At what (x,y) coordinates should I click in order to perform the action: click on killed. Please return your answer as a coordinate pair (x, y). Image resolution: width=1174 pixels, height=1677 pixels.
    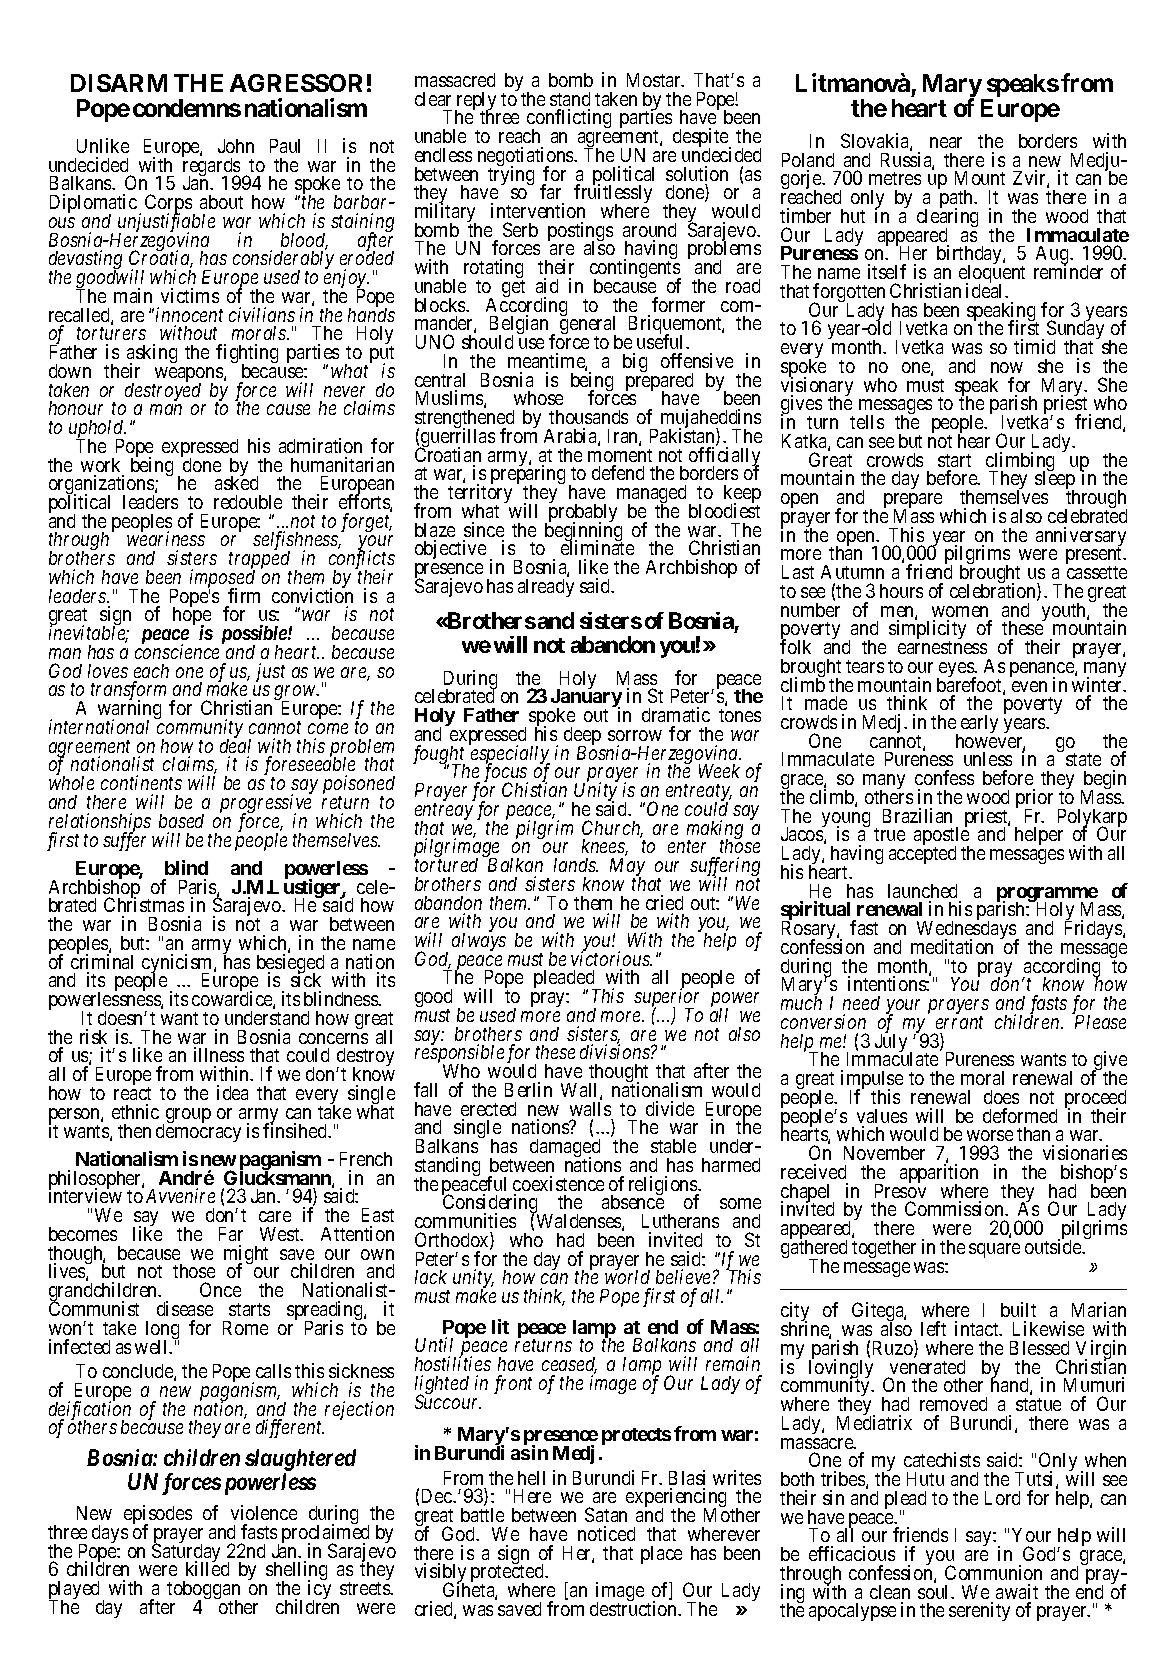
    Looking at the image, I should click on (207, 1568).
